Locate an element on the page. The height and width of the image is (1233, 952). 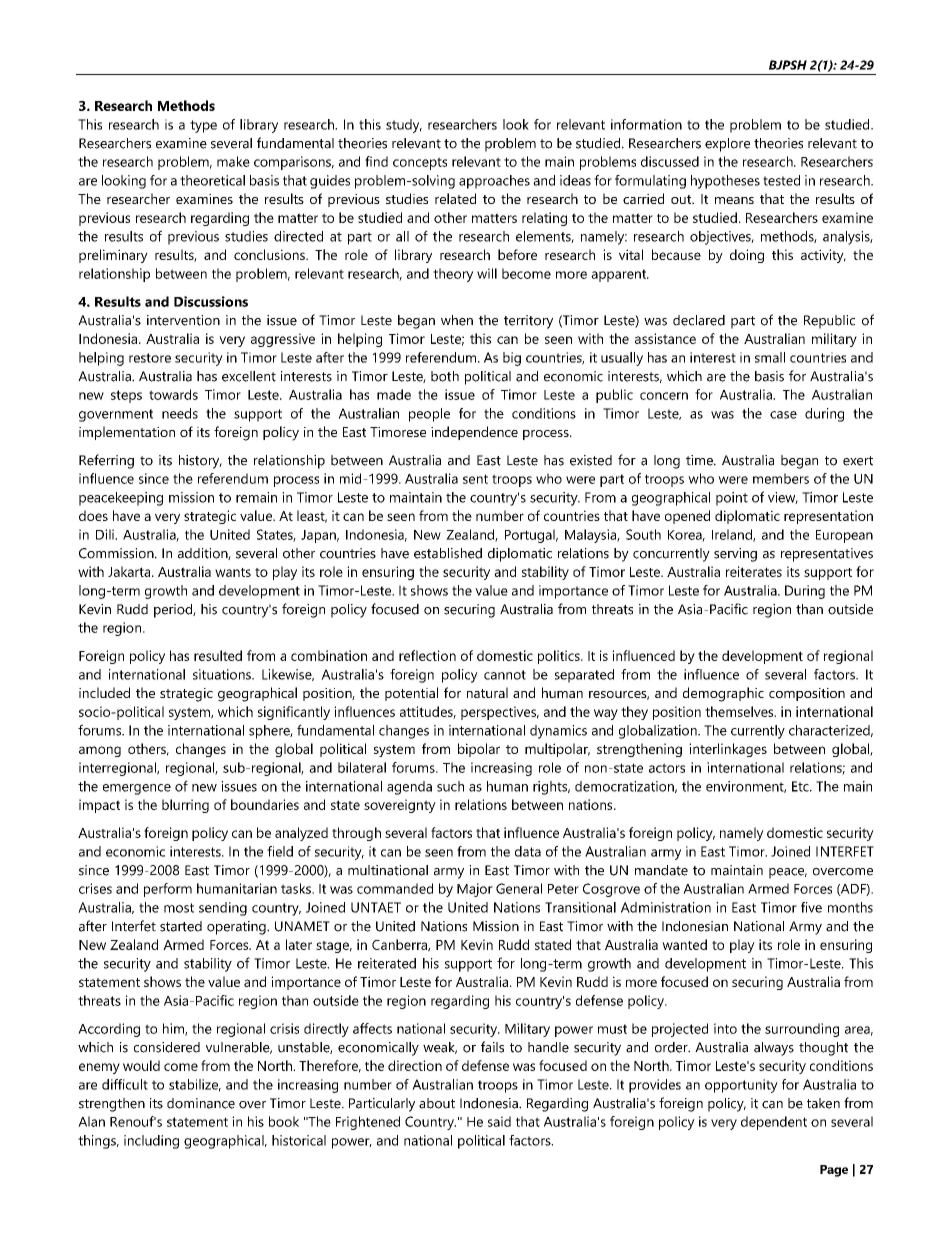
demographic is located at coordinates (723, 694).
